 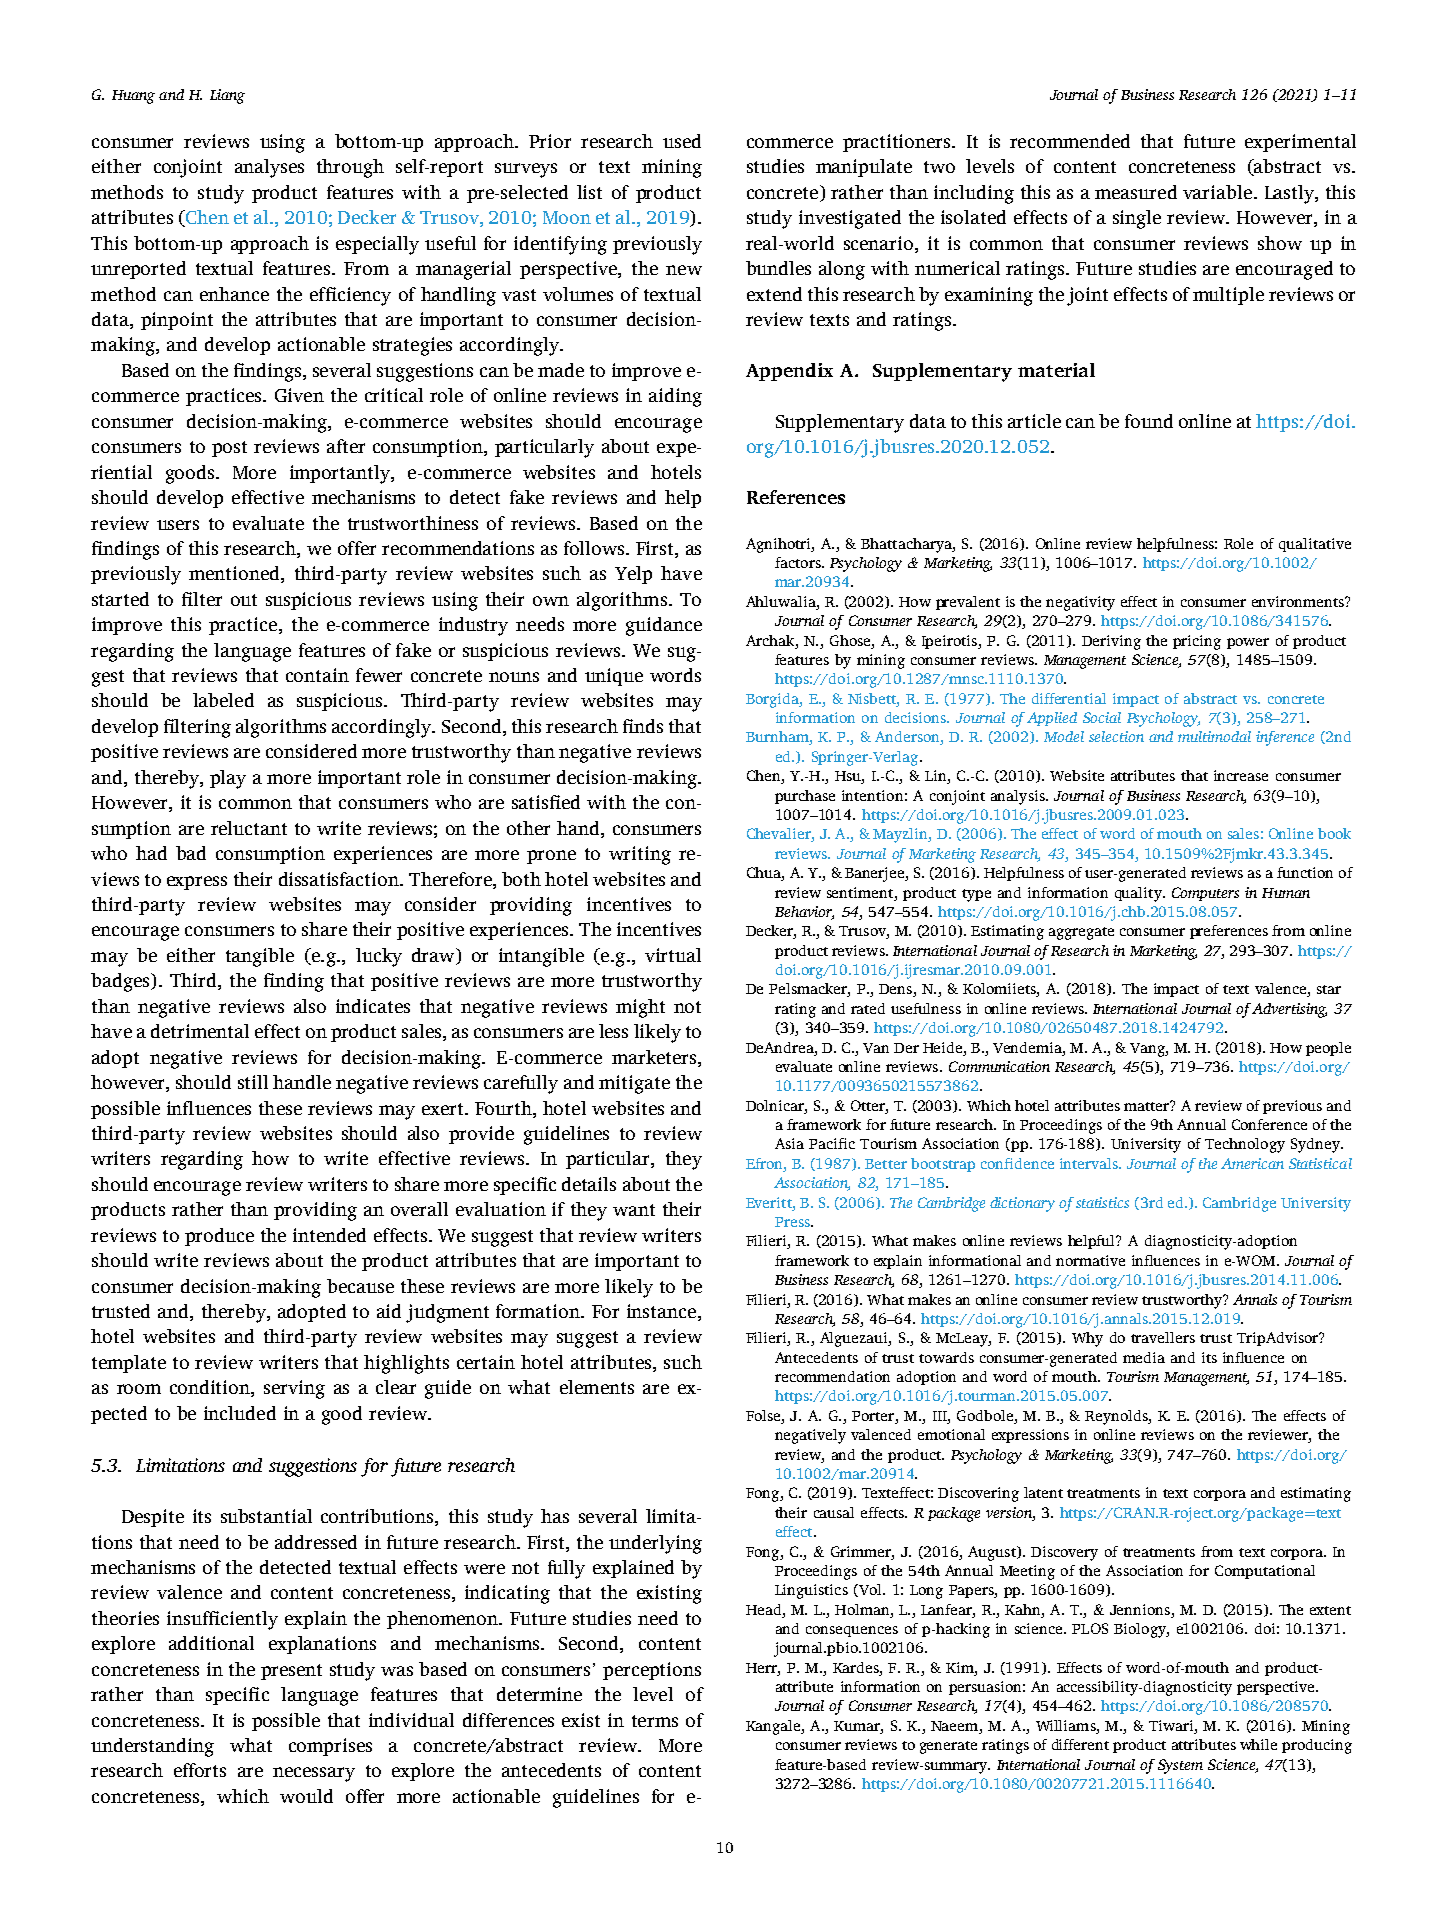 I want to click on virtual, so click(x=673, y=955).
